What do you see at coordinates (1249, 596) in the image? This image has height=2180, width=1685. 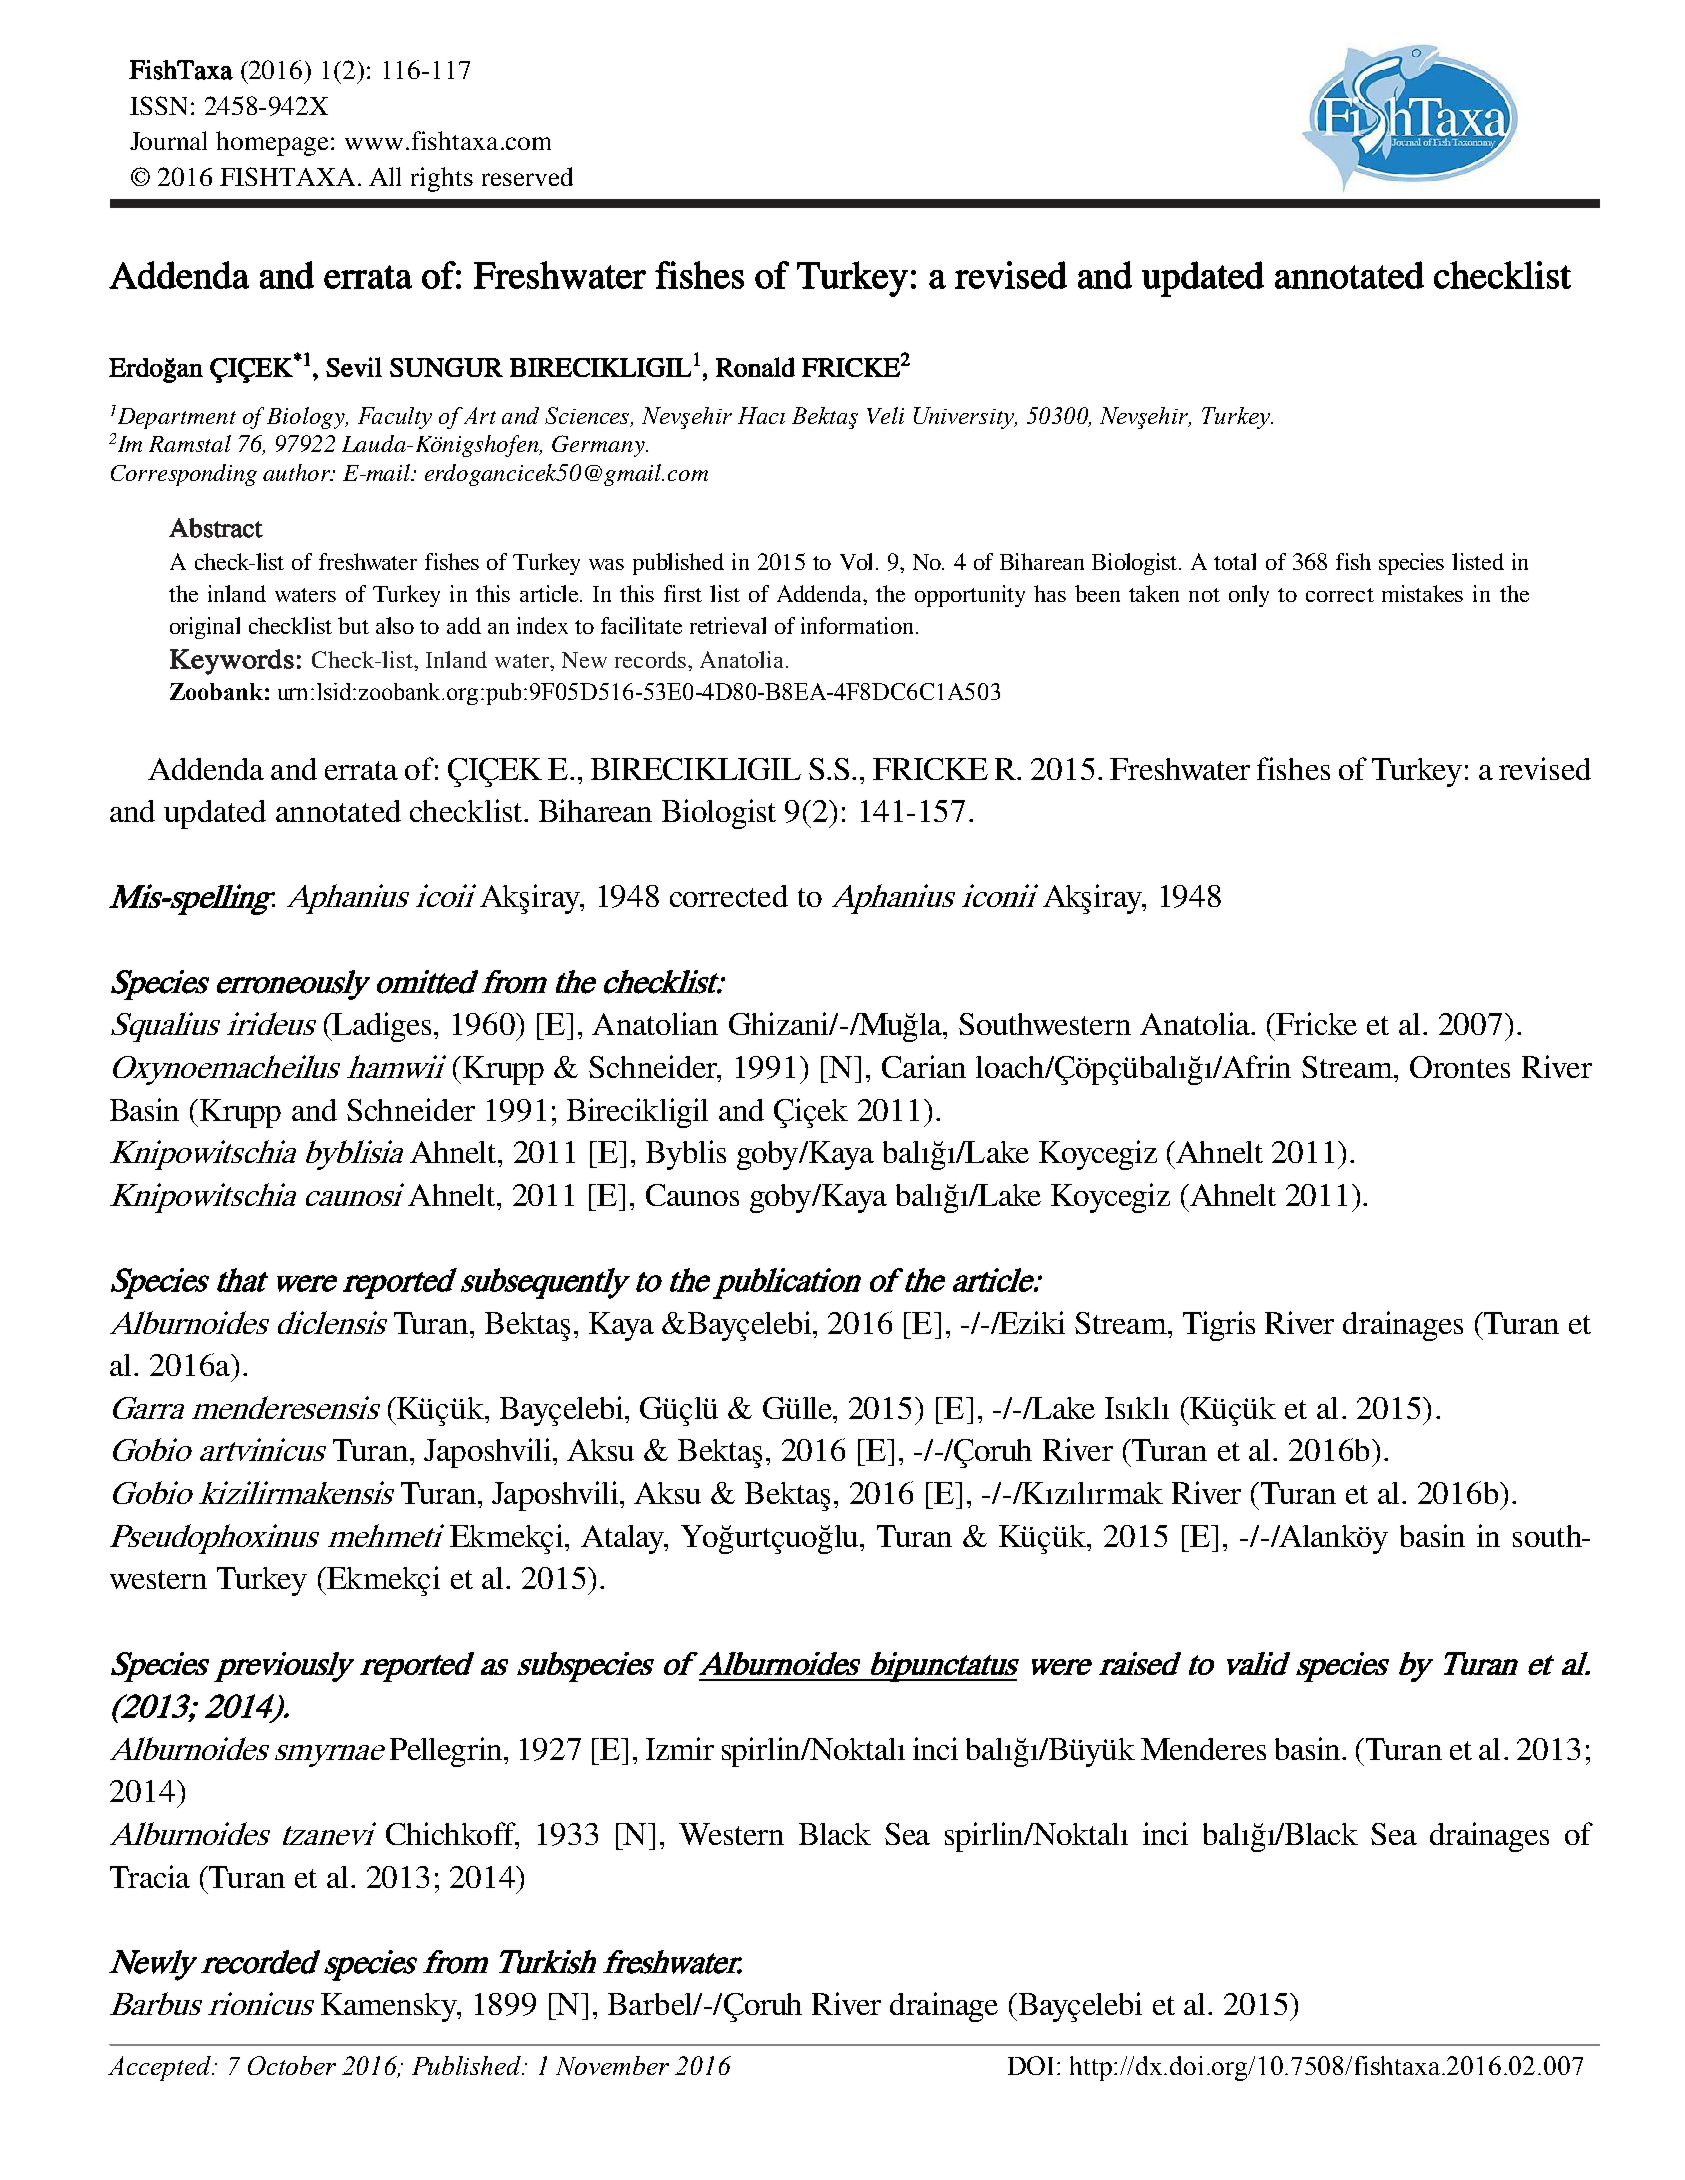 I see `only` at bounding box center [1249, 596].
